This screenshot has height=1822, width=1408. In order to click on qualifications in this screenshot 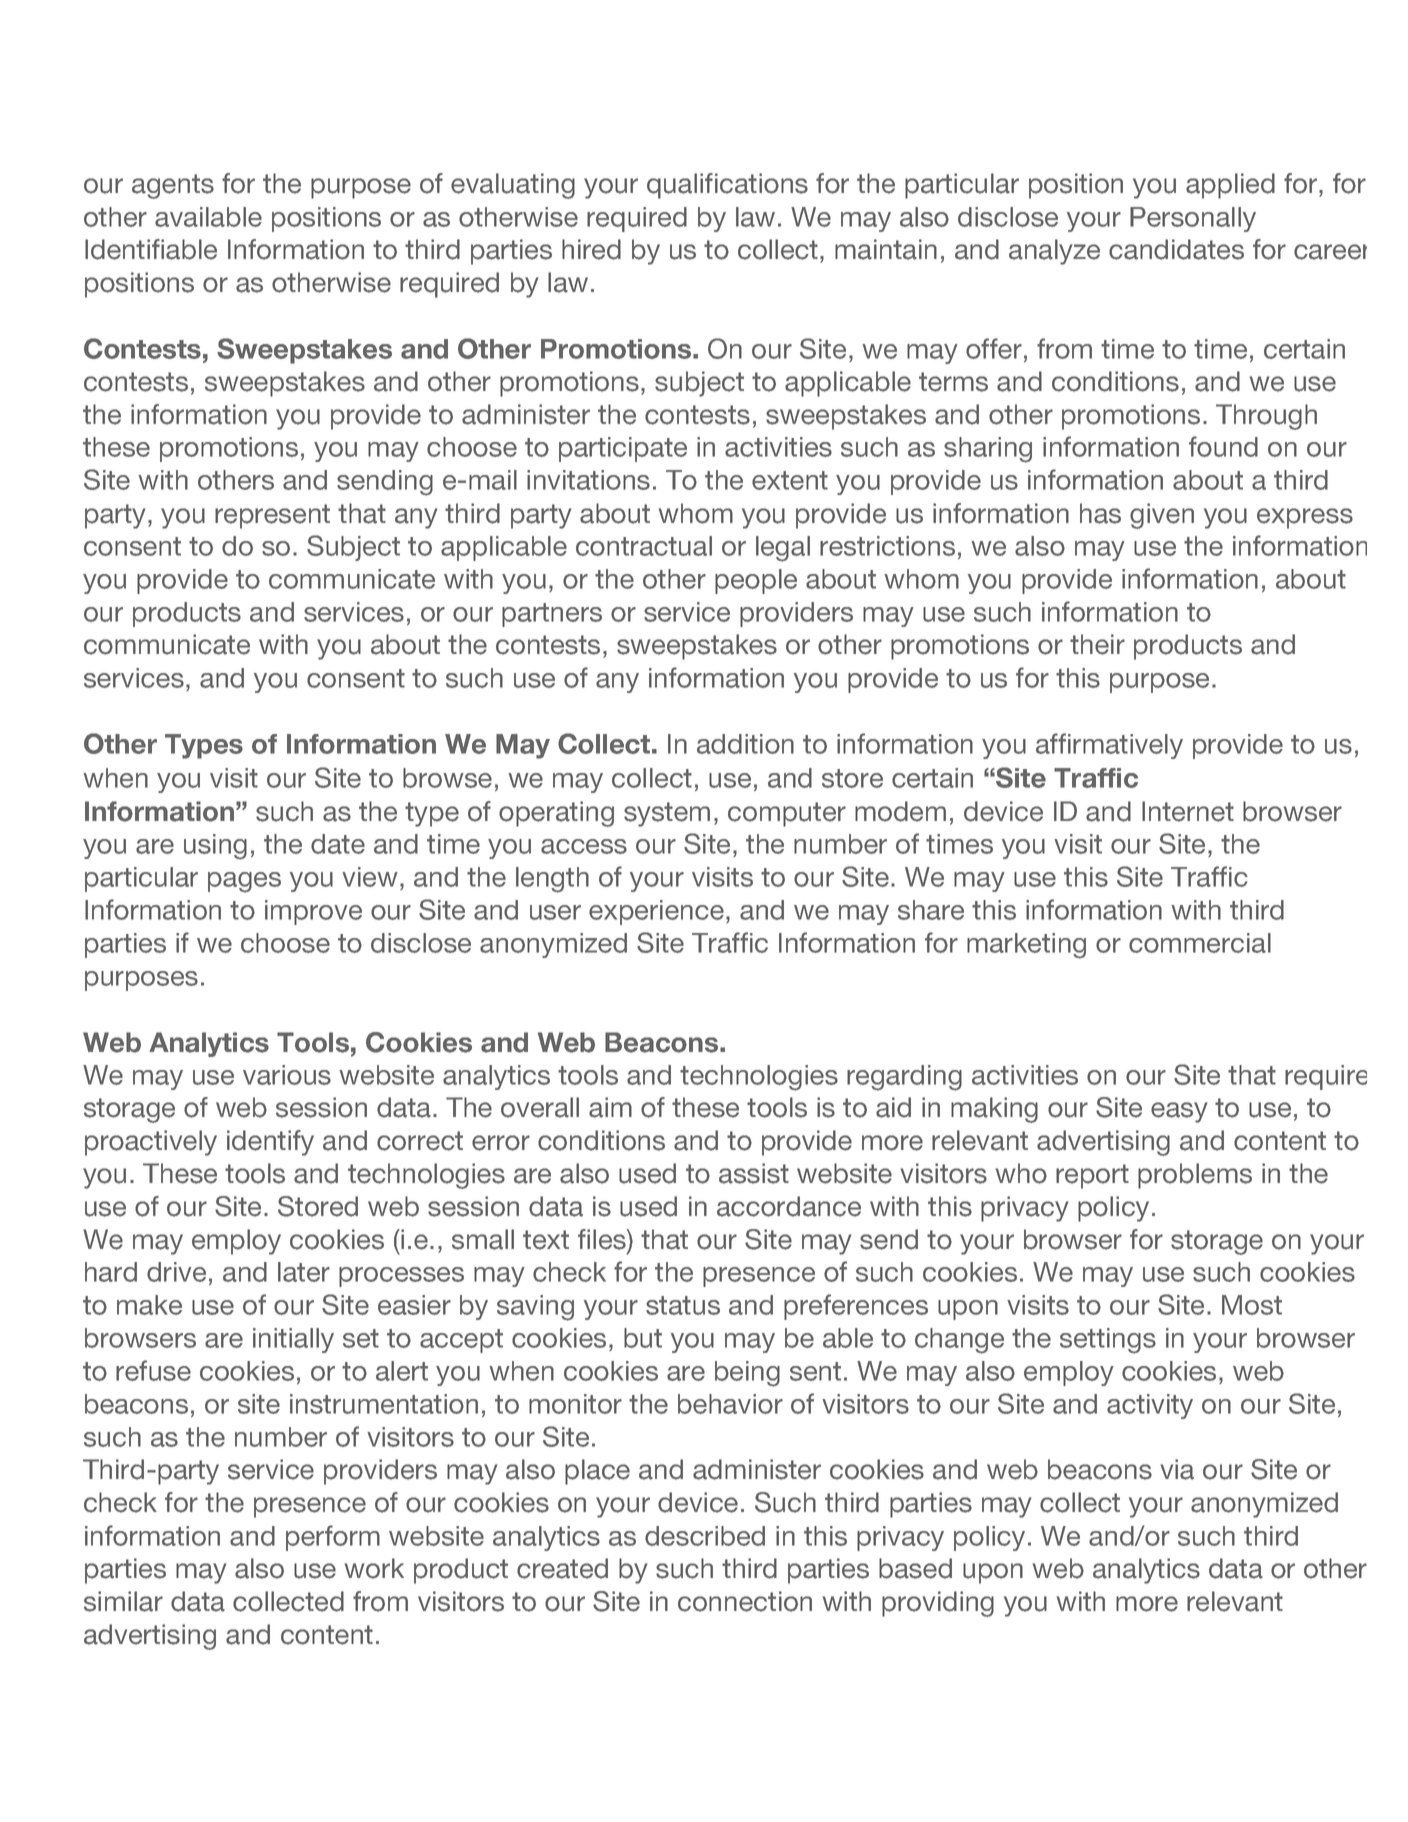, I will do `click(727, 186)`.
